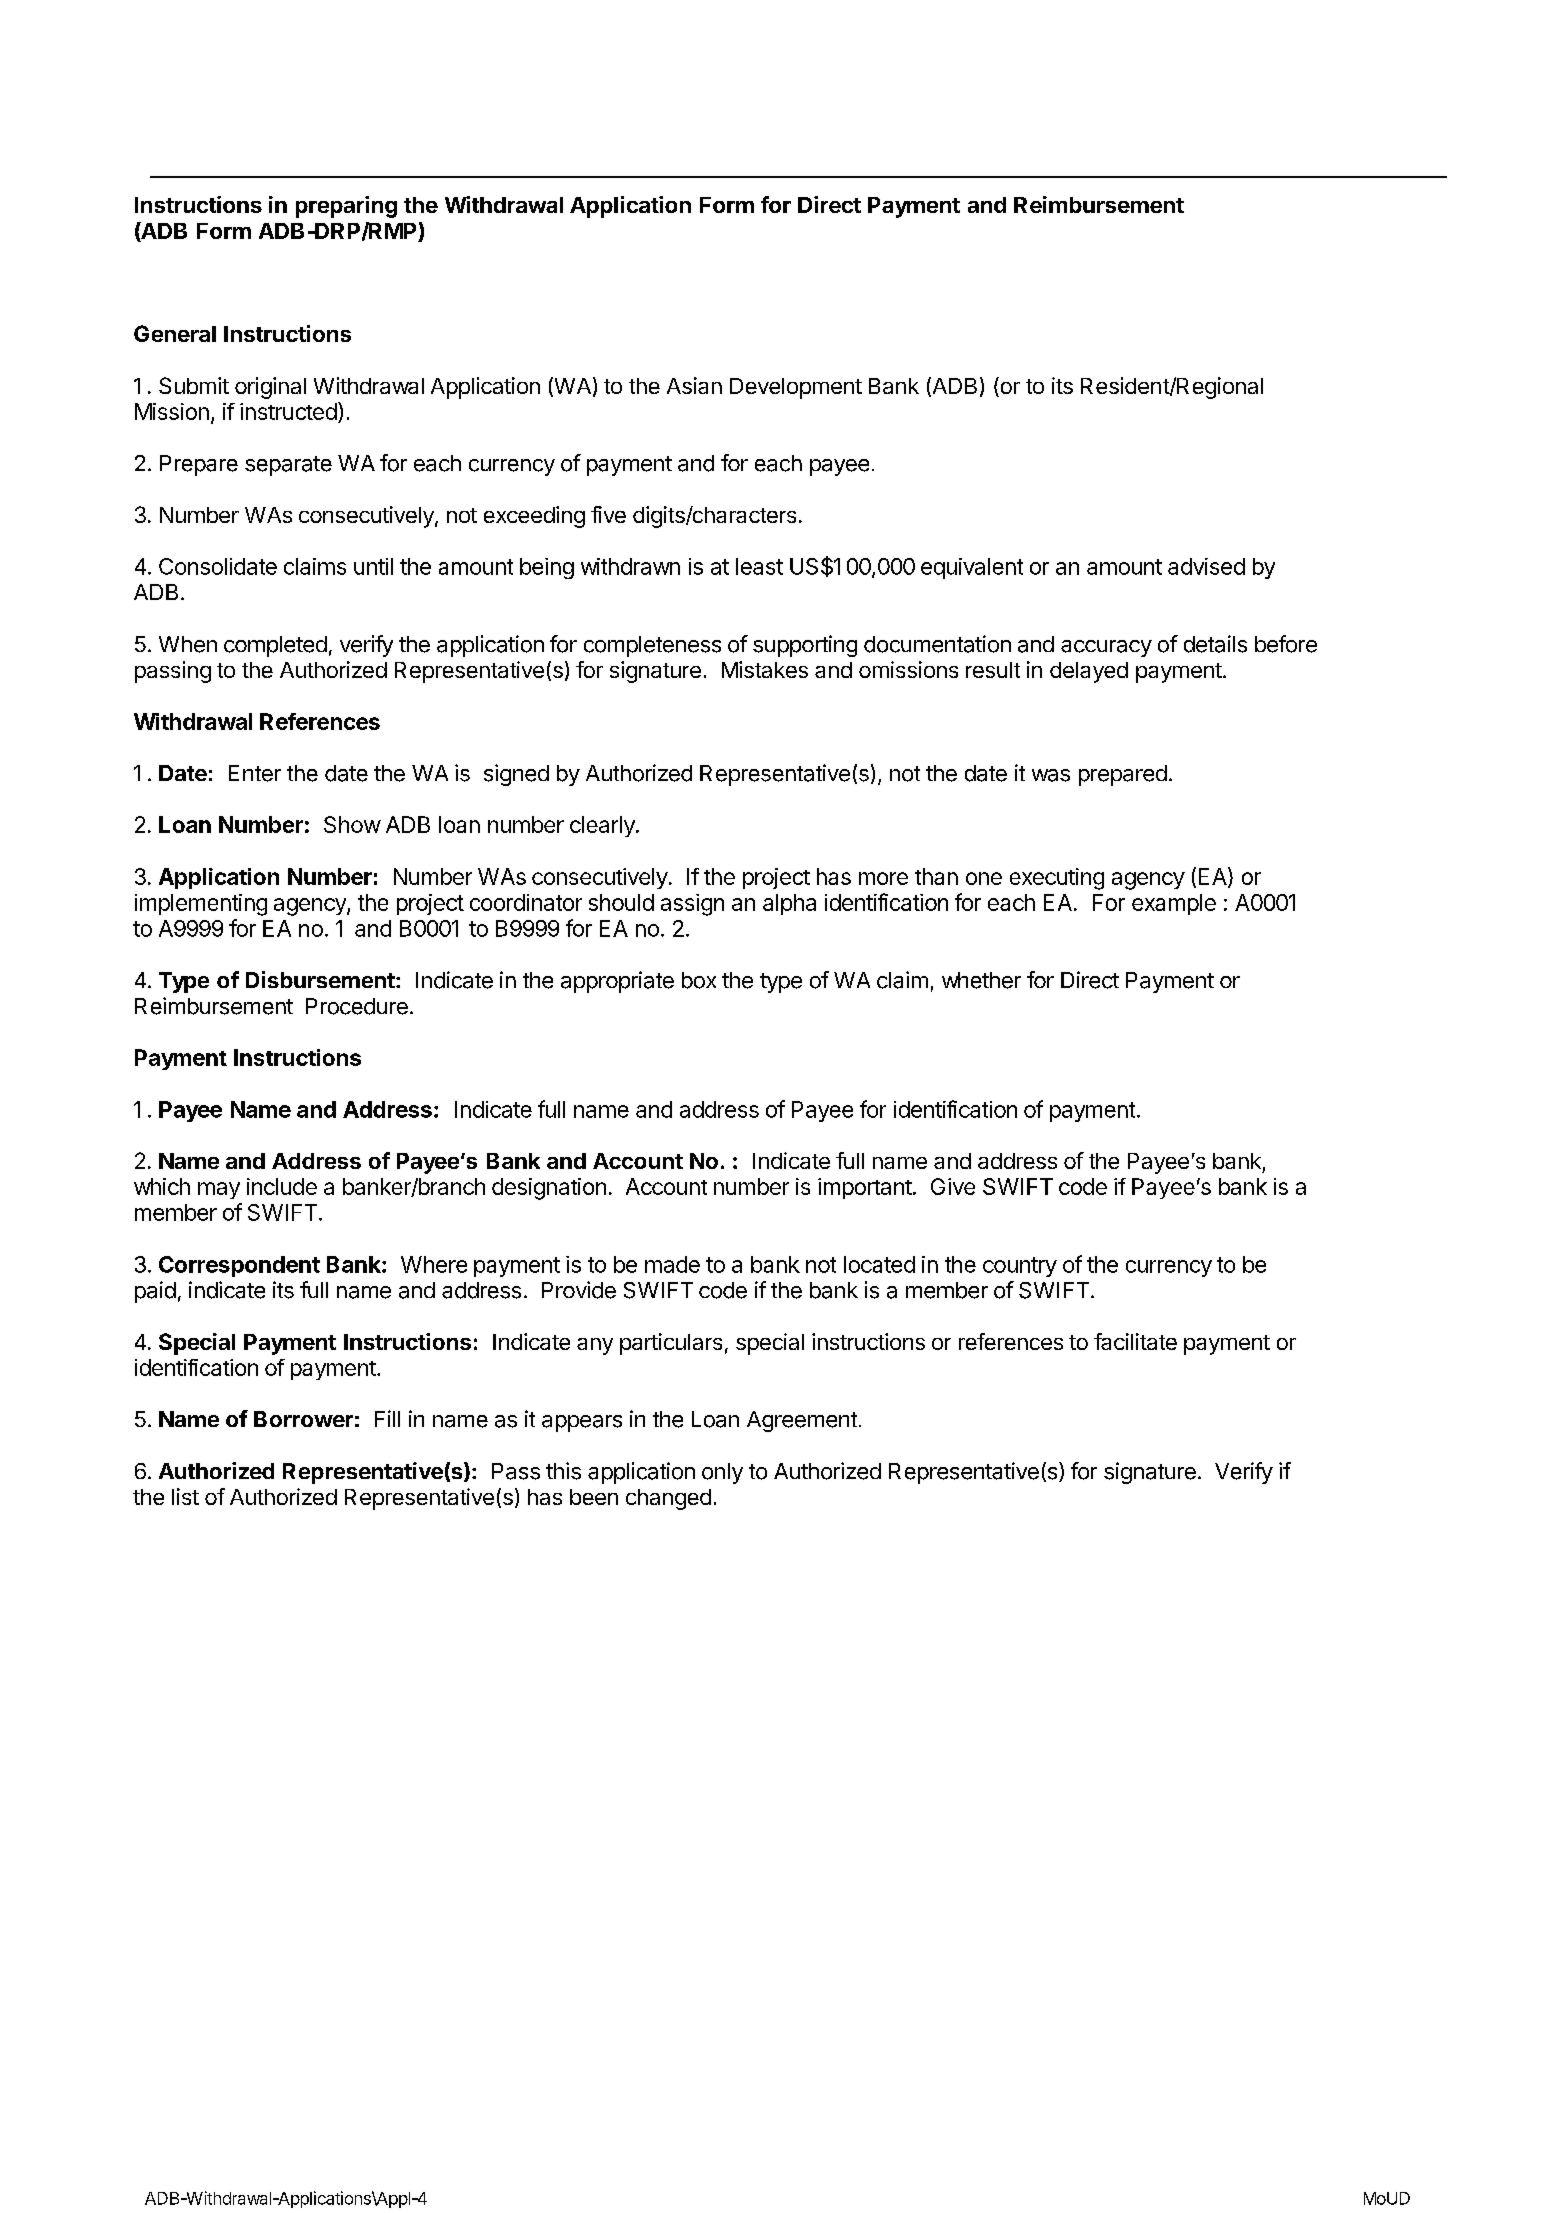  Describe the element at coordinates (346, 207) in the screenshot. I see `preparing` at that location.
